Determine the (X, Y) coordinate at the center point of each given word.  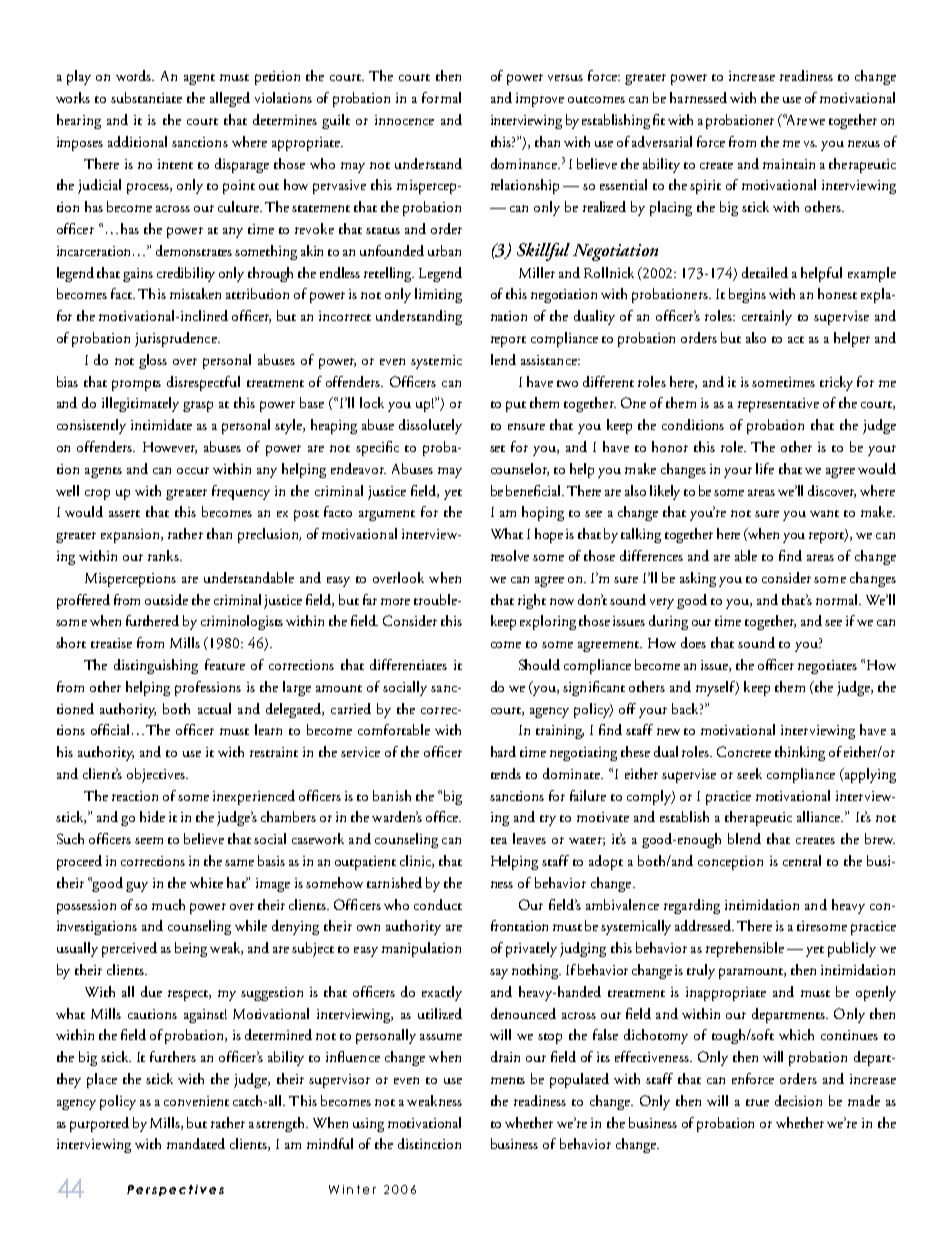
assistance (550, 360)
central (802, 860)
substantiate (146, 97)
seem (149, 840)
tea (499, 840)
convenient (196, 1101)
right (532, 601)
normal (838, 599)
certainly (767, 317)
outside (166, 599)
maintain (789, 164)
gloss (153, 361)
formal (441, 97)
